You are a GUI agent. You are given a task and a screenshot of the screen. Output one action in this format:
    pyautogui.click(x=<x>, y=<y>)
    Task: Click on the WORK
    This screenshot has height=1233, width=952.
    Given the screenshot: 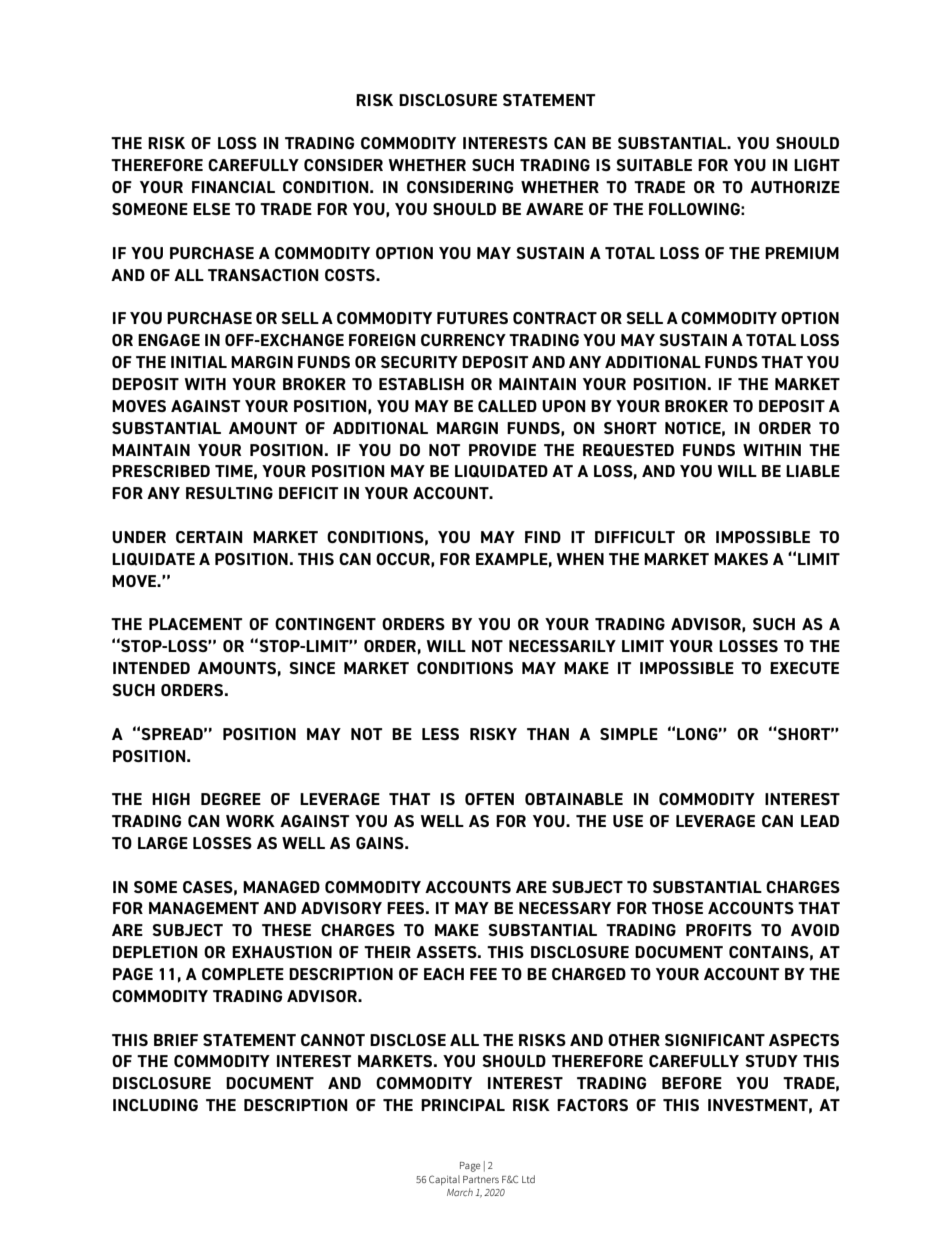 What is the action you would take?
    pyautogui.click(x=250, y=821)
